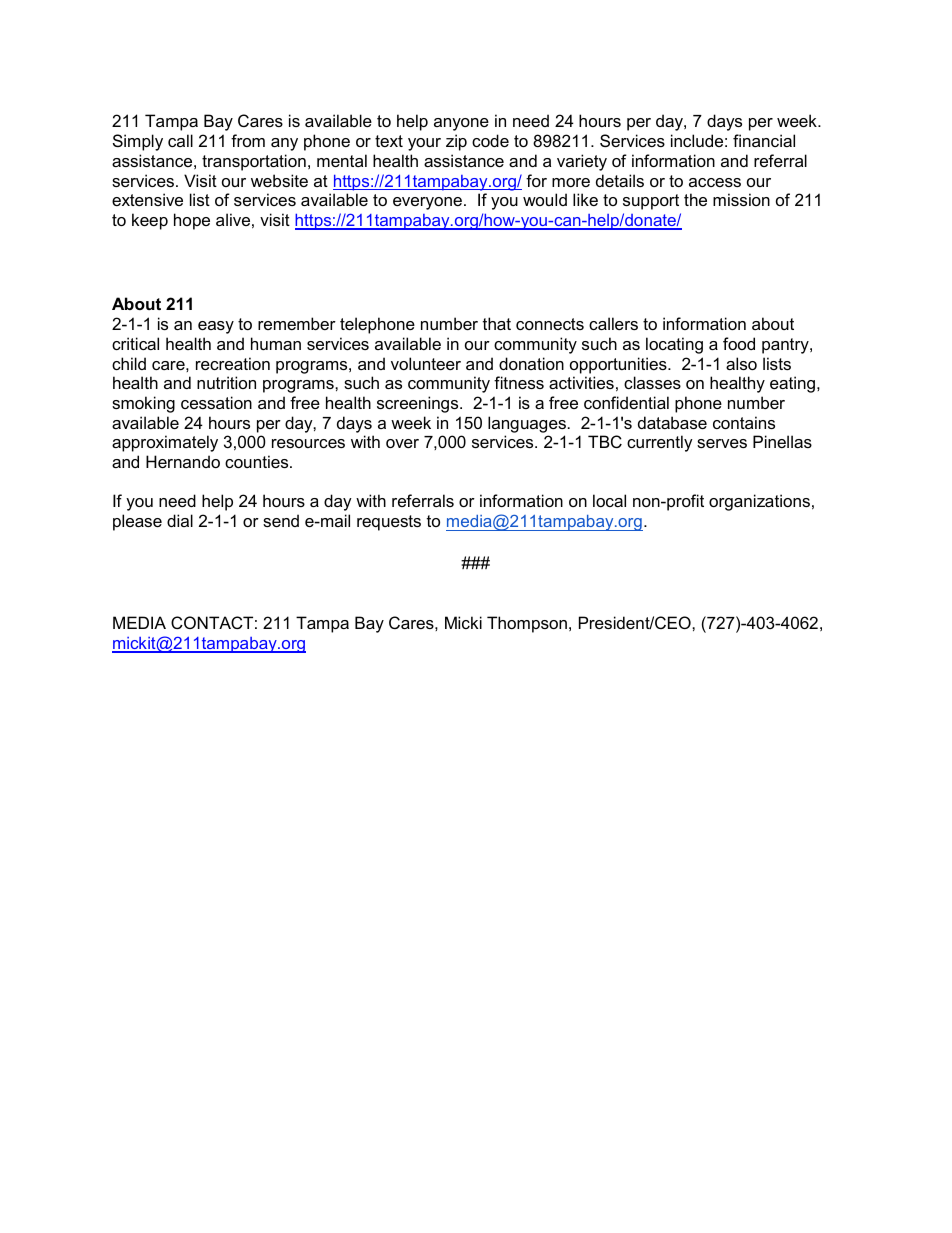 The image size is (952, 1233). I want to click on financial, so click(764, 140).
